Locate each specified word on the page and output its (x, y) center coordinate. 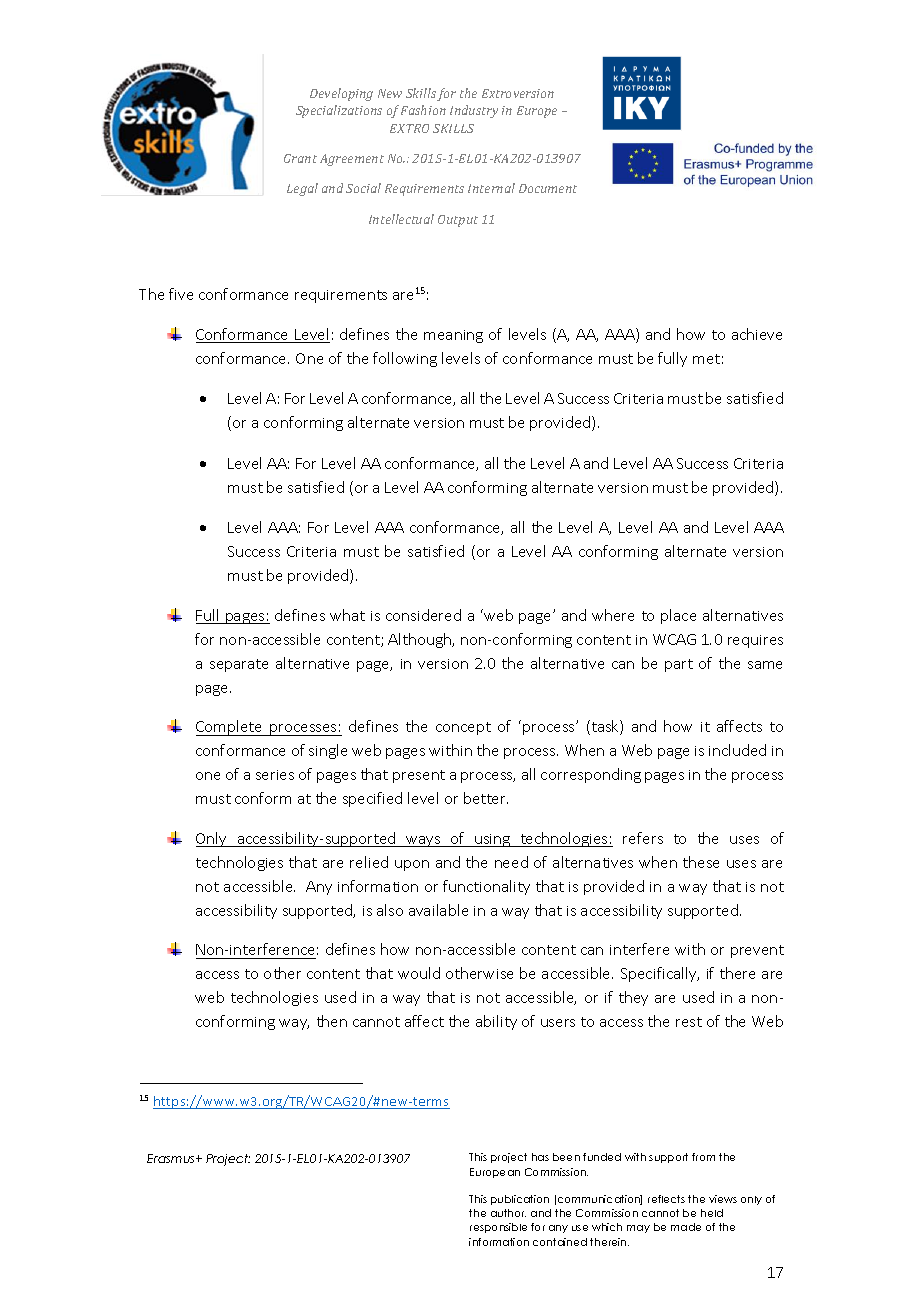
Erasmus (172, 1158)
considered (423, 615)
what (347, 615)
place (678, 616)
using (493, 840)
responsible (498, 1228)
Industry (474, 111)
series (275, 775)
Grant (300, 158)
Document (548, 188)
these (701, 862)
